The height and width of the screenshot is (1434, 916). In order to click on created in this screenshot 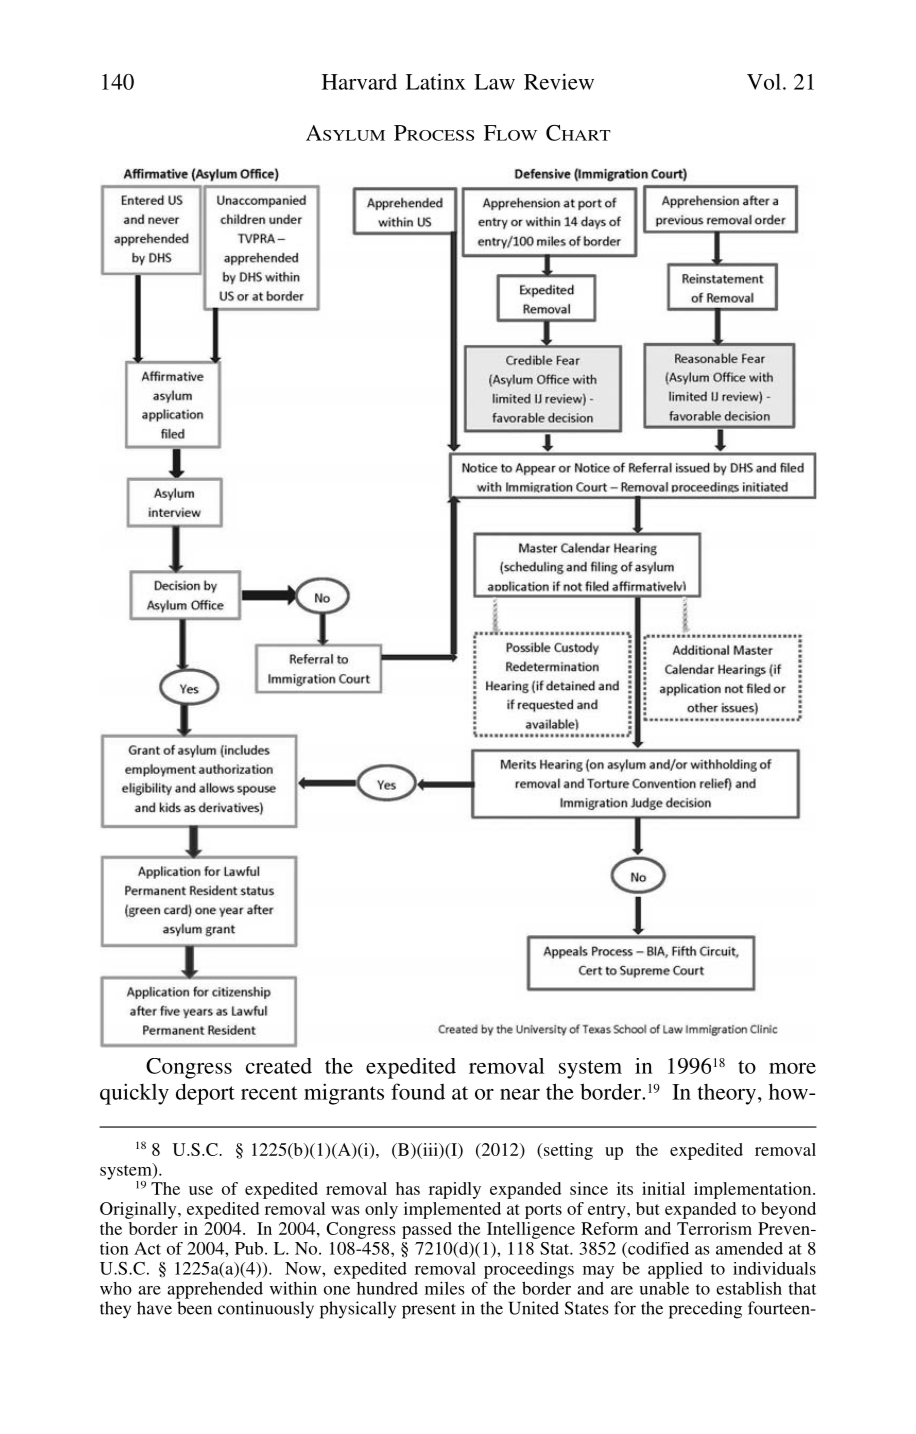, I will do `click(279, 1066)`.
